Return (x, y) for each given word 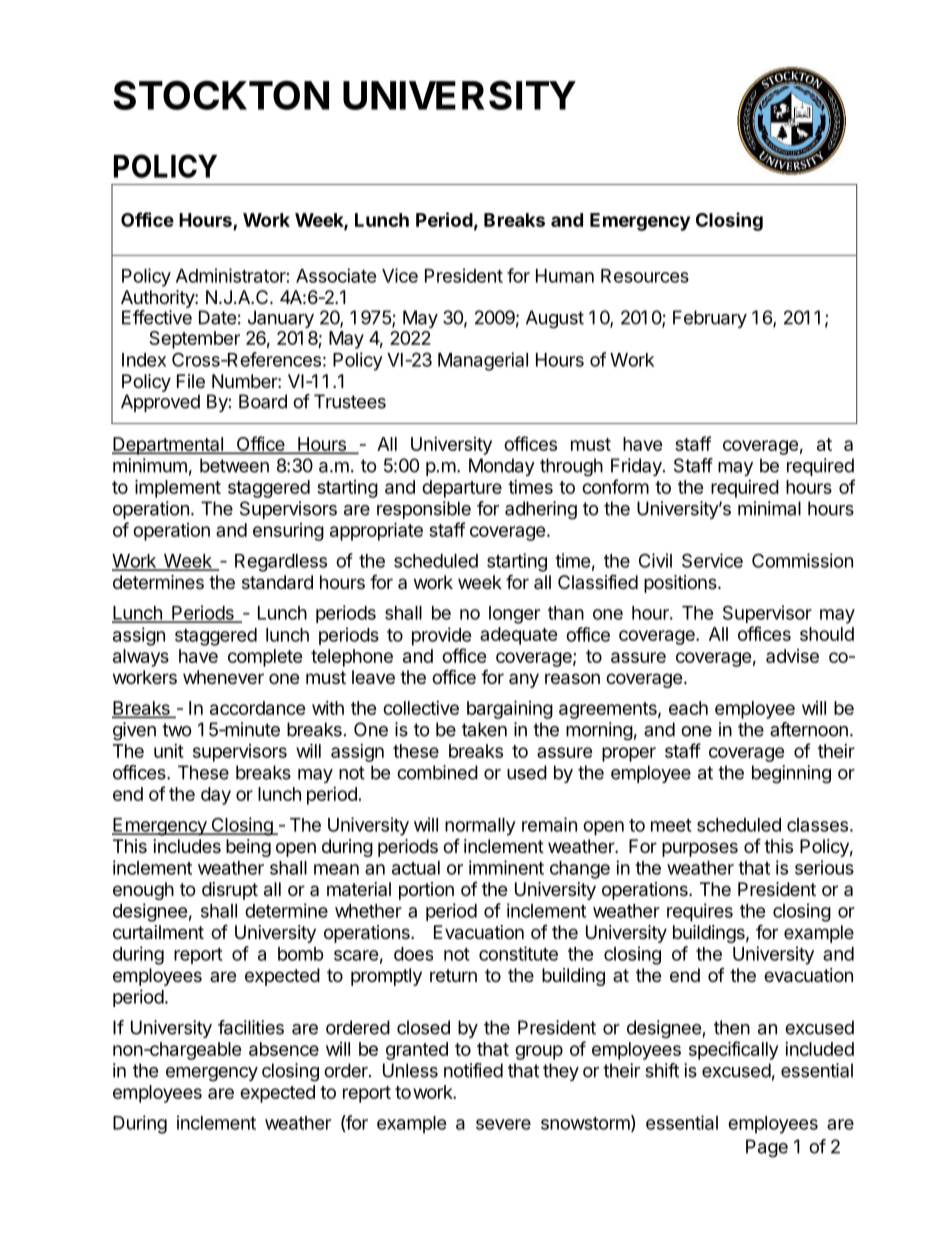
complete (265, 658)
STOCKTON (221, 95)
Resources (645, 276)
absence (284, 1049)
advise (792, 656)
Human (565, 276)
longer (514, 615)
